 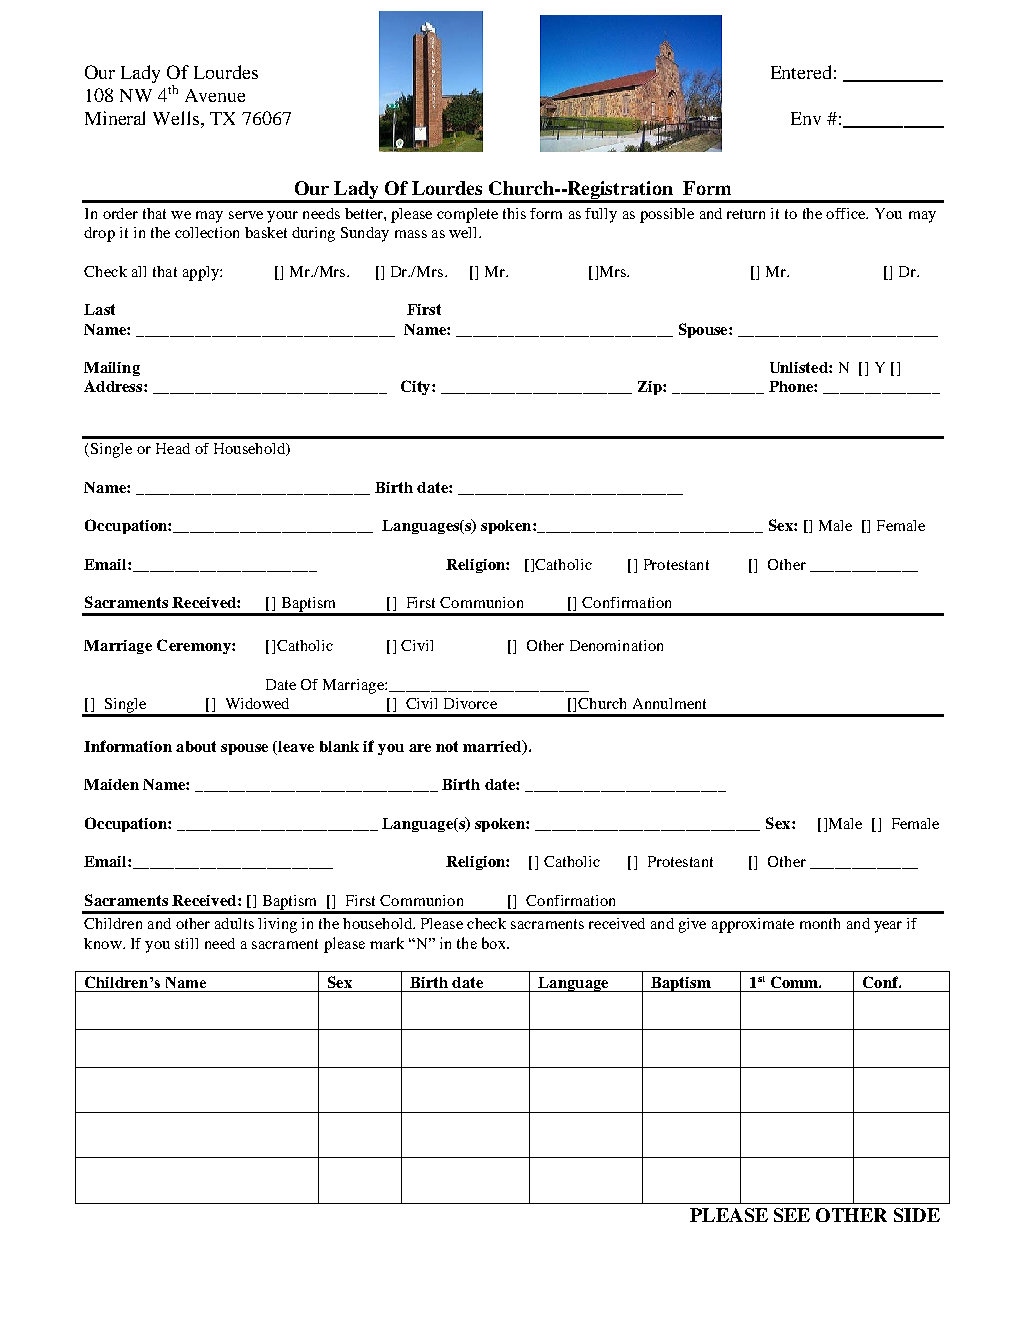 I want to click on Maiden, so click(x=111, y=784).
